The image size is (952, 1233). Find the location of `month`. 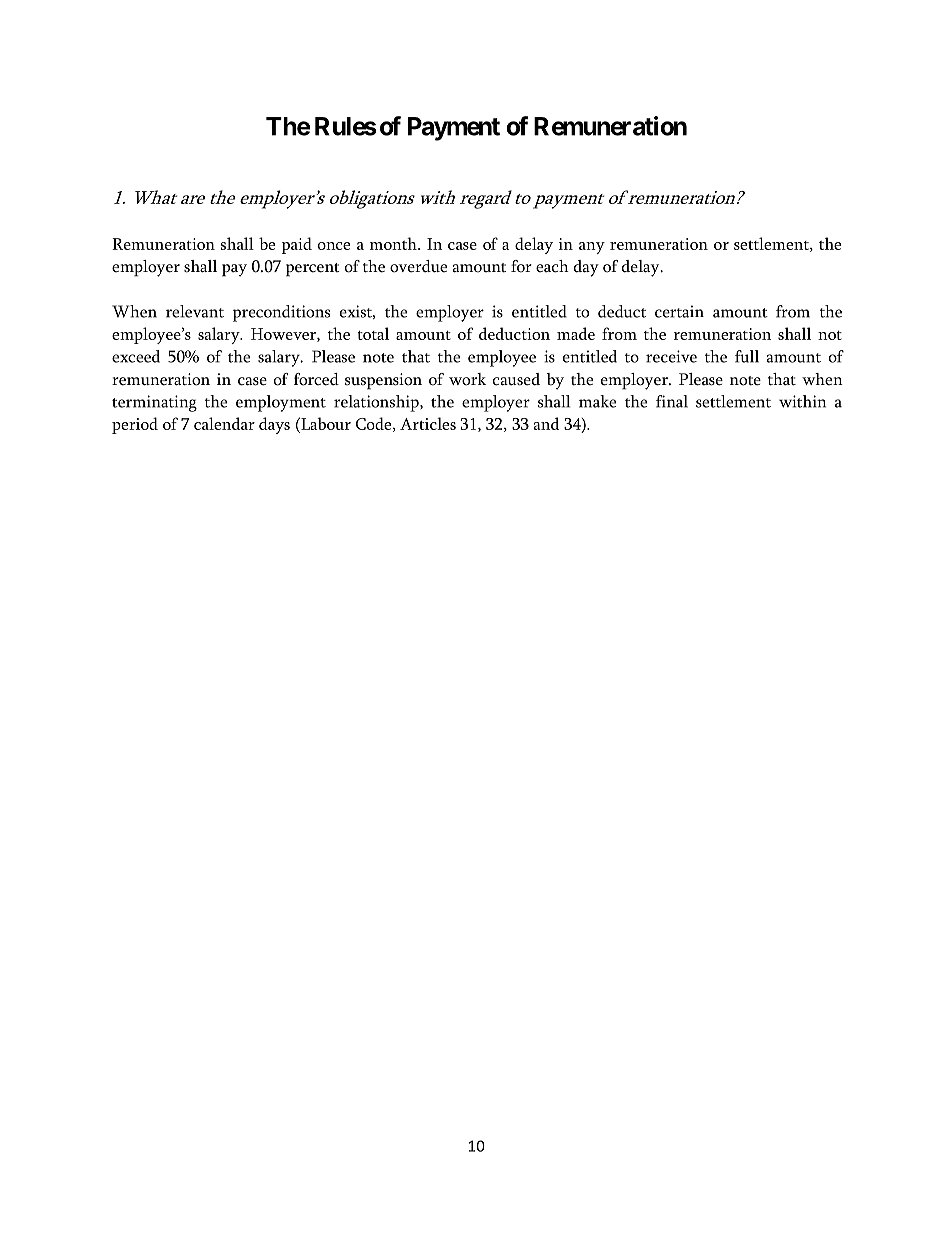

month is located at coordinates (394, 243).
